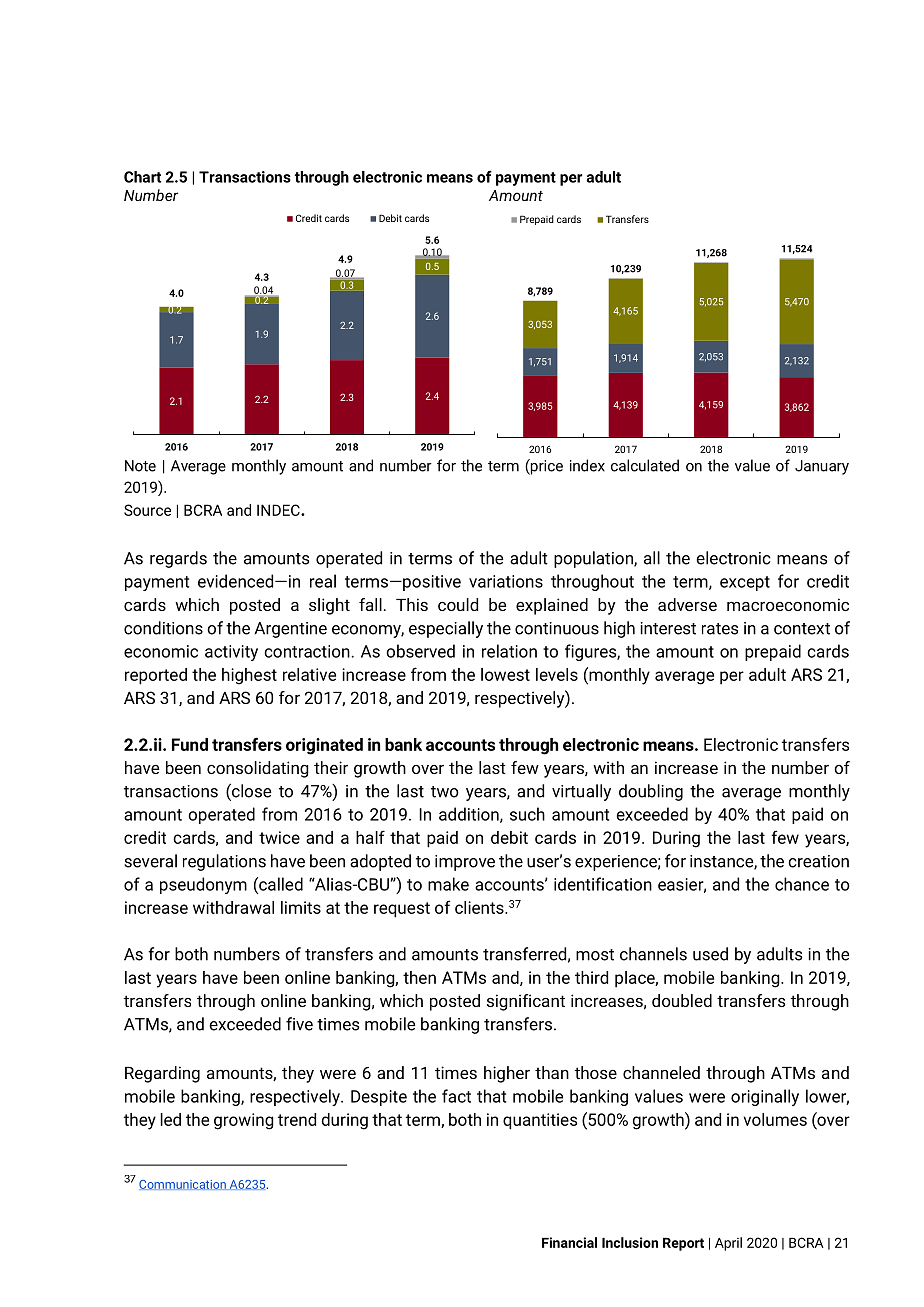 This image has height=1307, width=924. Describe the element at coordinates (822, 467) in the image. I see `January` at that location.
